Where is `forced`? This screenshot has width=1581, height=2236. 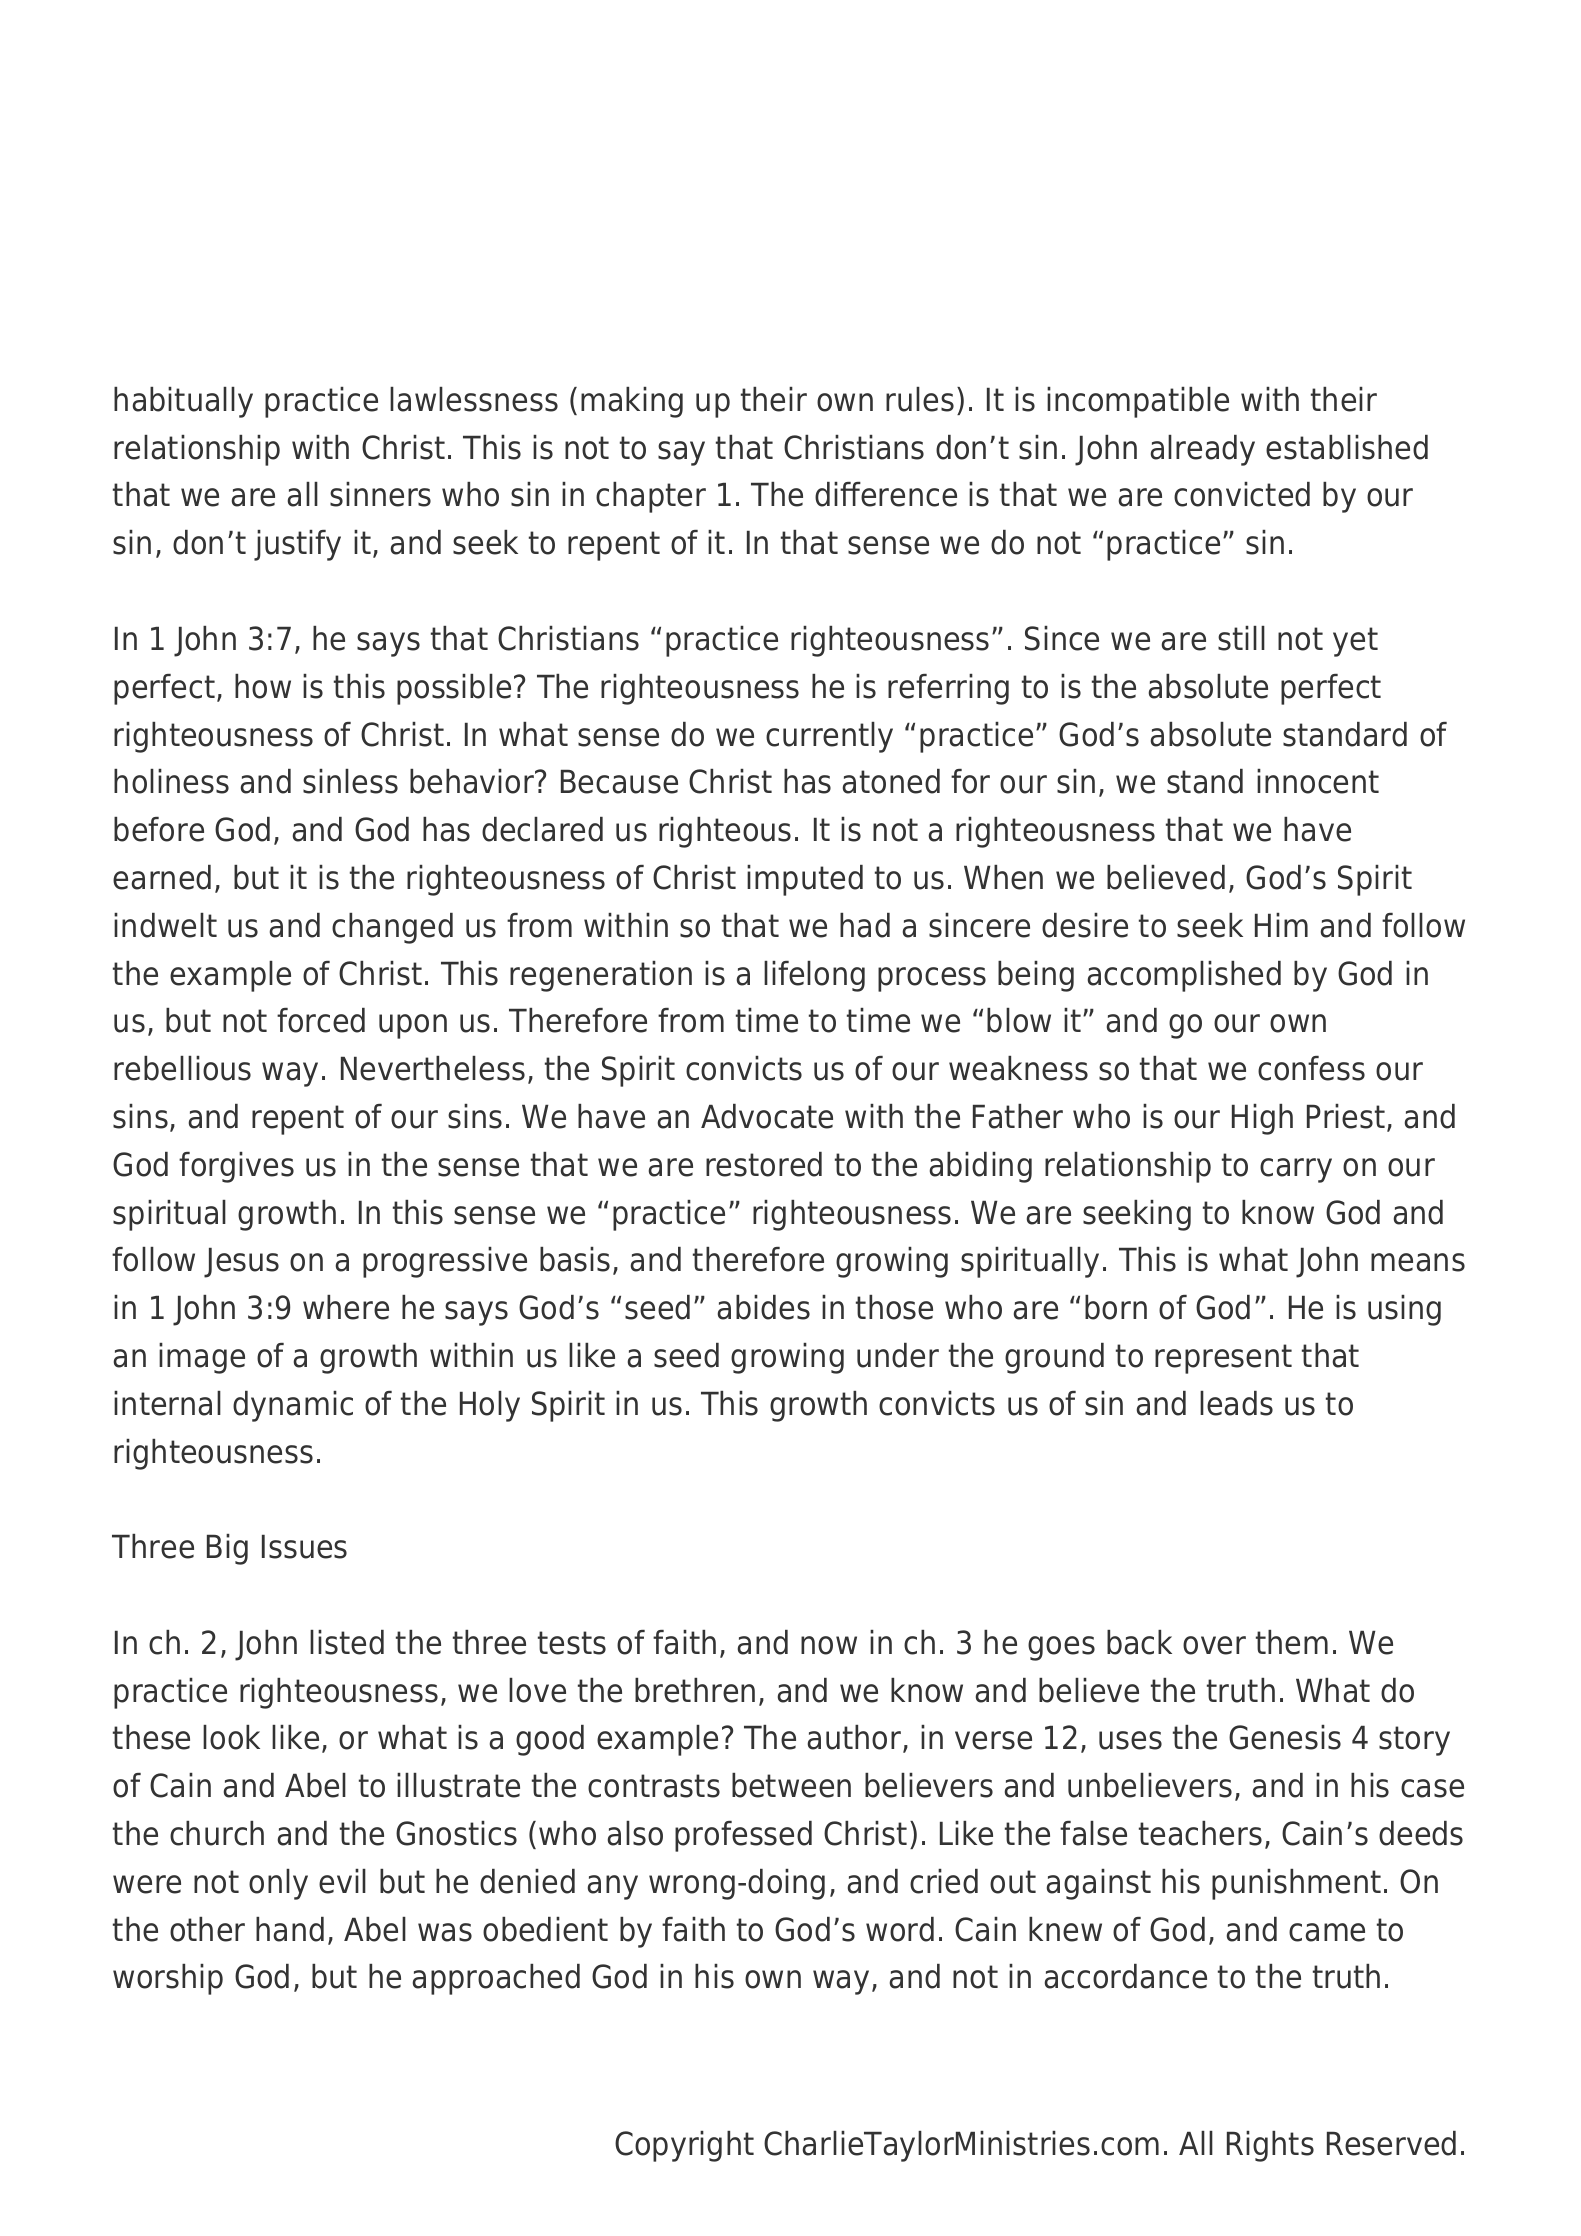
forced is located at coordinates (321, 1020).
